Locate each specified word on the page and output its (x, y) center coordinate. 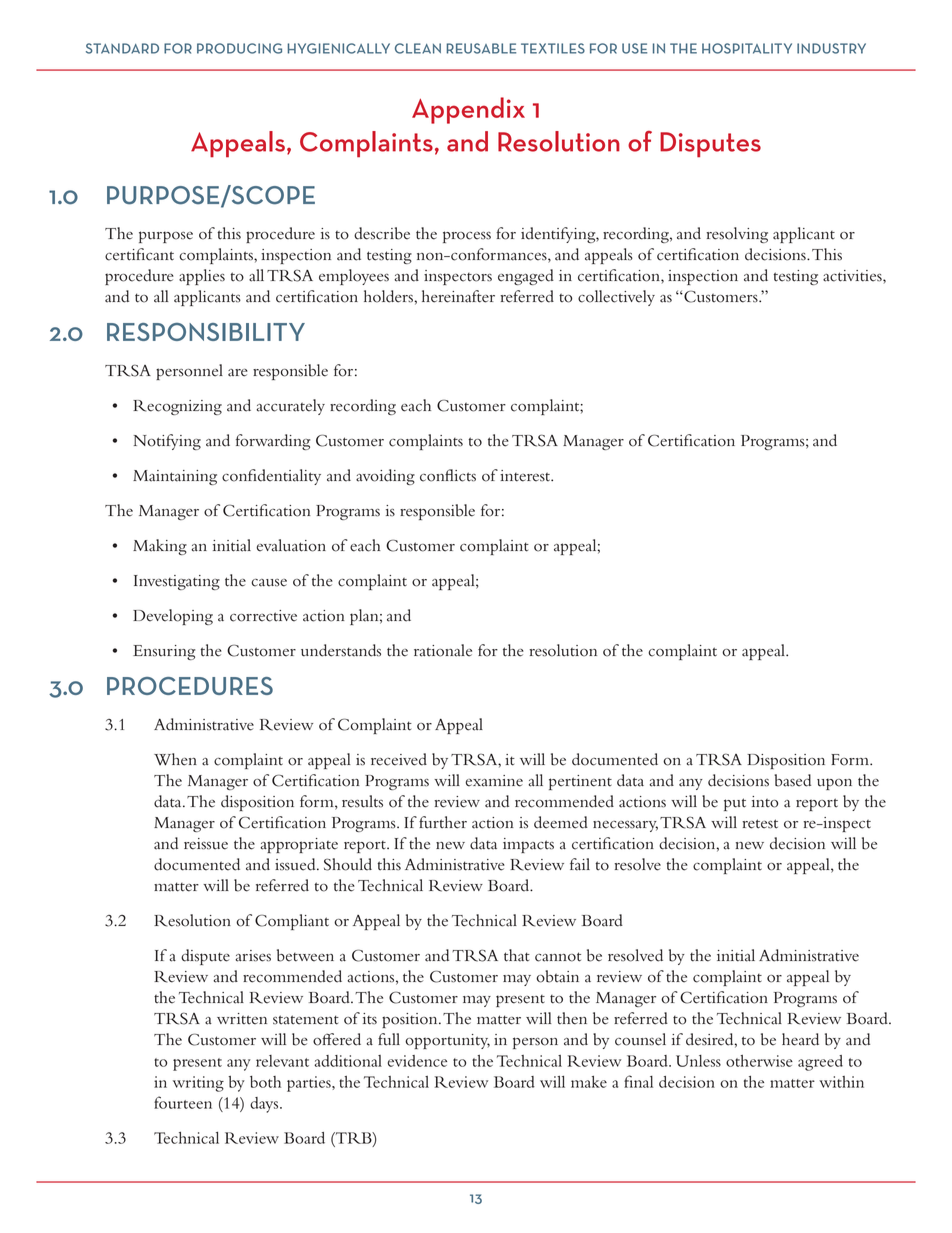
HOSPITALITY (747, 48)
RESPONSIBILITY (206, 332)
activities (853, 276)
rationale (443, 650)
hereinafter (458, 296)
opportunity (447, 1041)
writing (198, 1084)
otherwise (759, 1061)
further (443, 822)
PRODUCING (239, 48)
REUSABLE (481, 48)
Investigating (177, 582)
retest (760, 824)
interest (526, 476)
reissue (206, 844)
